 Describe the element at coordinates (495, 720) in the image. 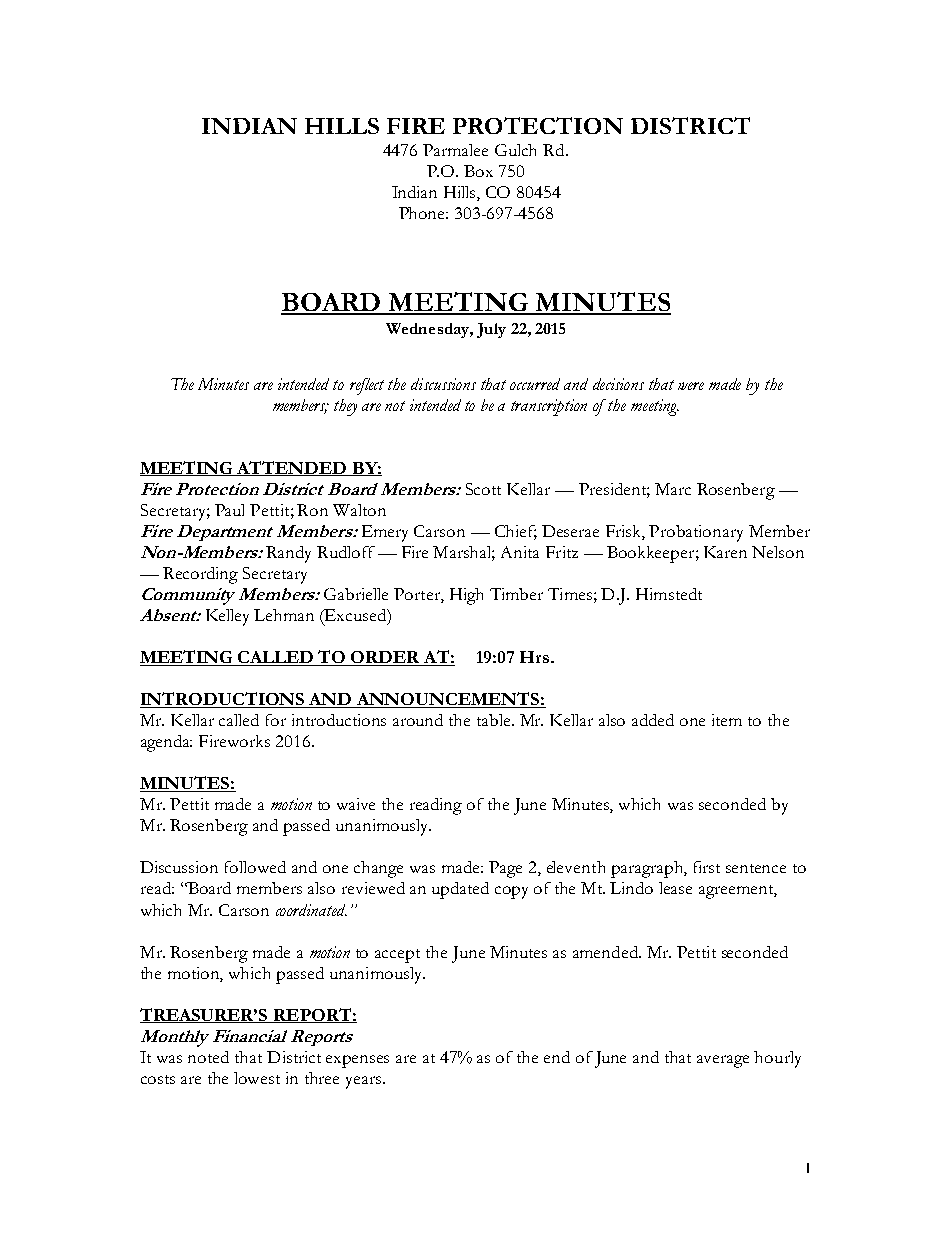

I see `table` at that location.
